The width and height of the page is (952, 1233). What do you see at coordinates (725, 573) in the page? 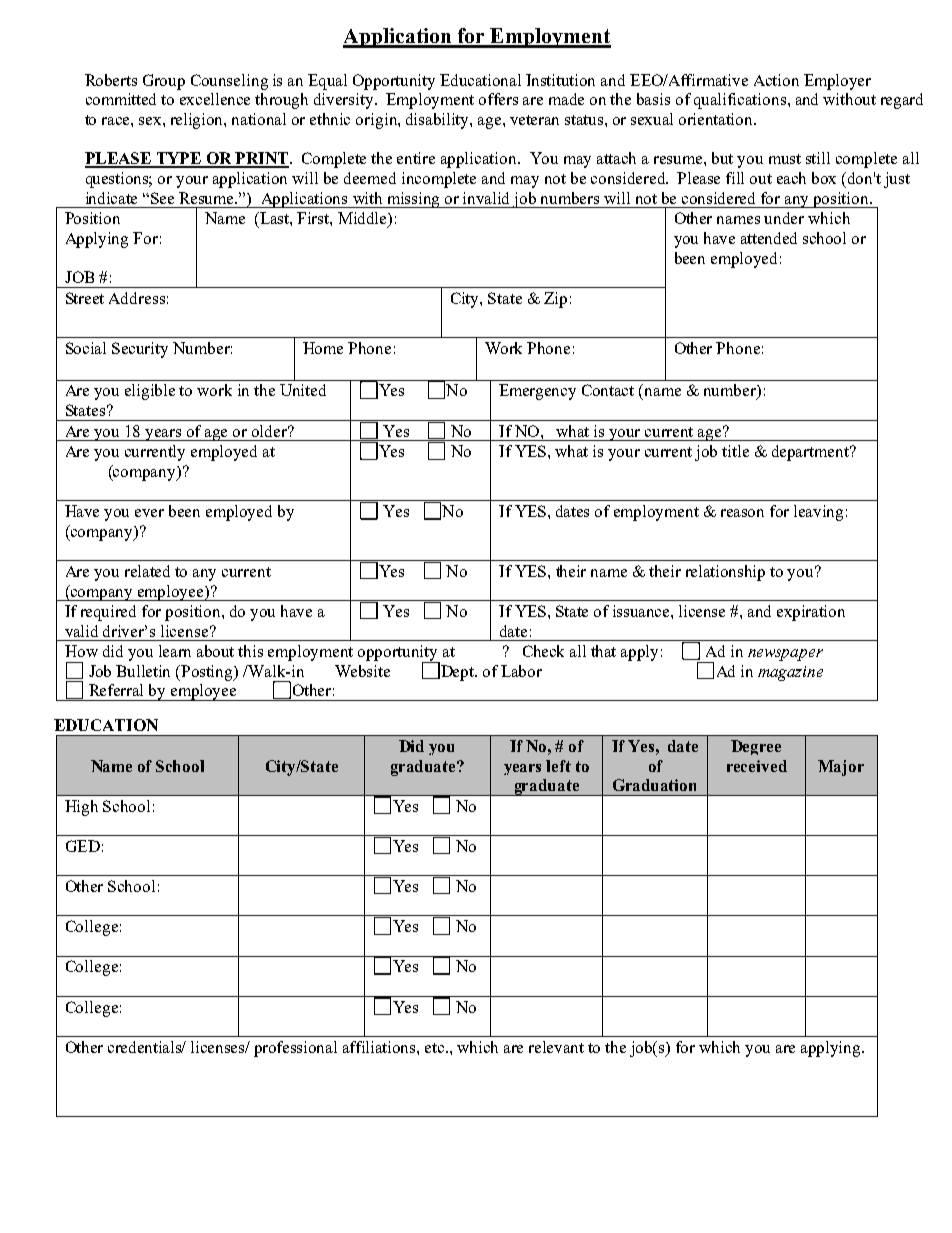
I see `relationship` at bounding box center [725, 573].
